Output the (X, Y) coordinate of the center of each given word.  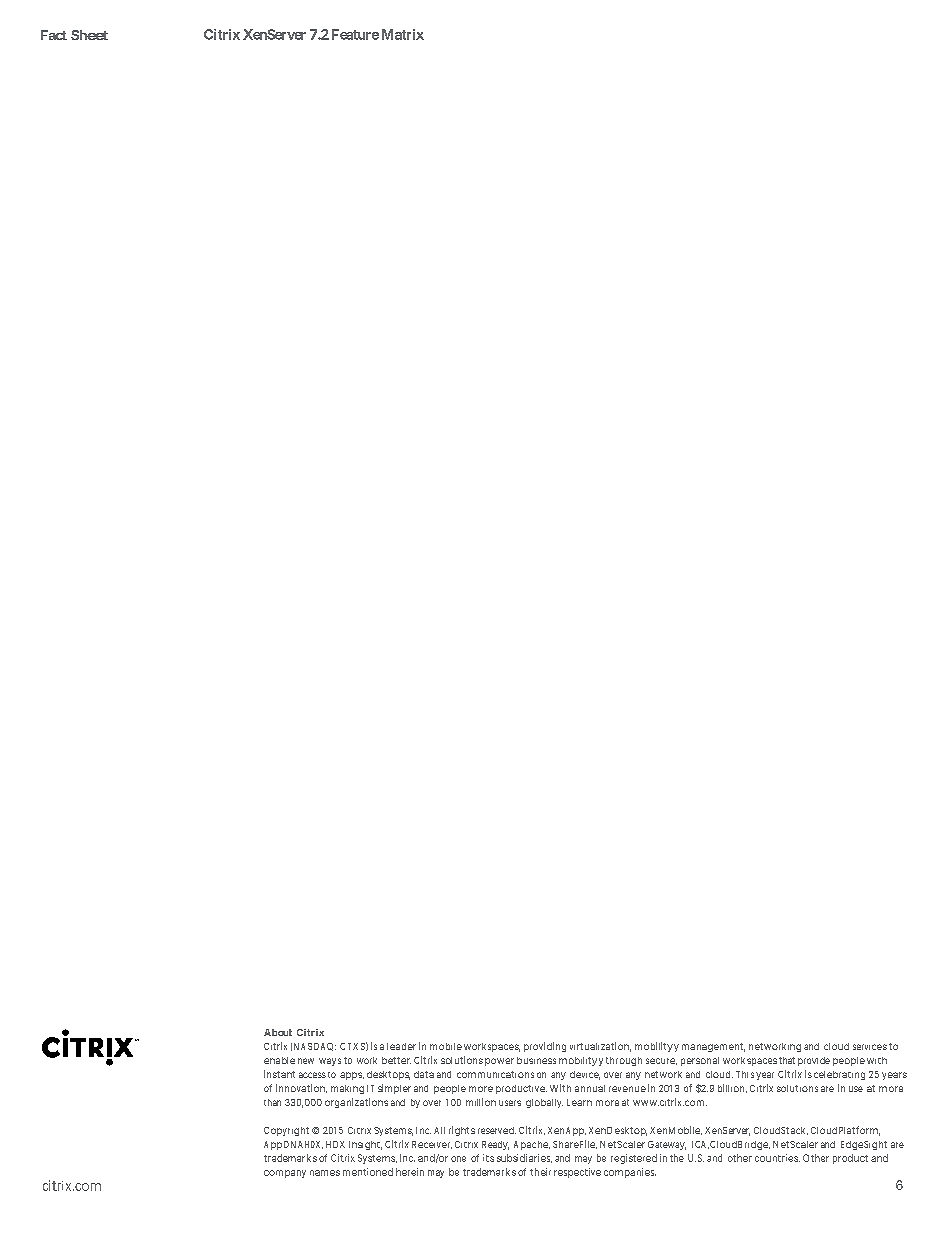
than (272, 1102)
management (711, 1047)
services (870, 1047)
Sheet (89, 35)
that (787, 1060)
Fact (54, 35)
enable (279, 1060)
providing (545, 1047)
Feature (355, 34)
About (278, 1032)
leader (401, 1046)
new (306, 1061)
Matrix (403, 34)
